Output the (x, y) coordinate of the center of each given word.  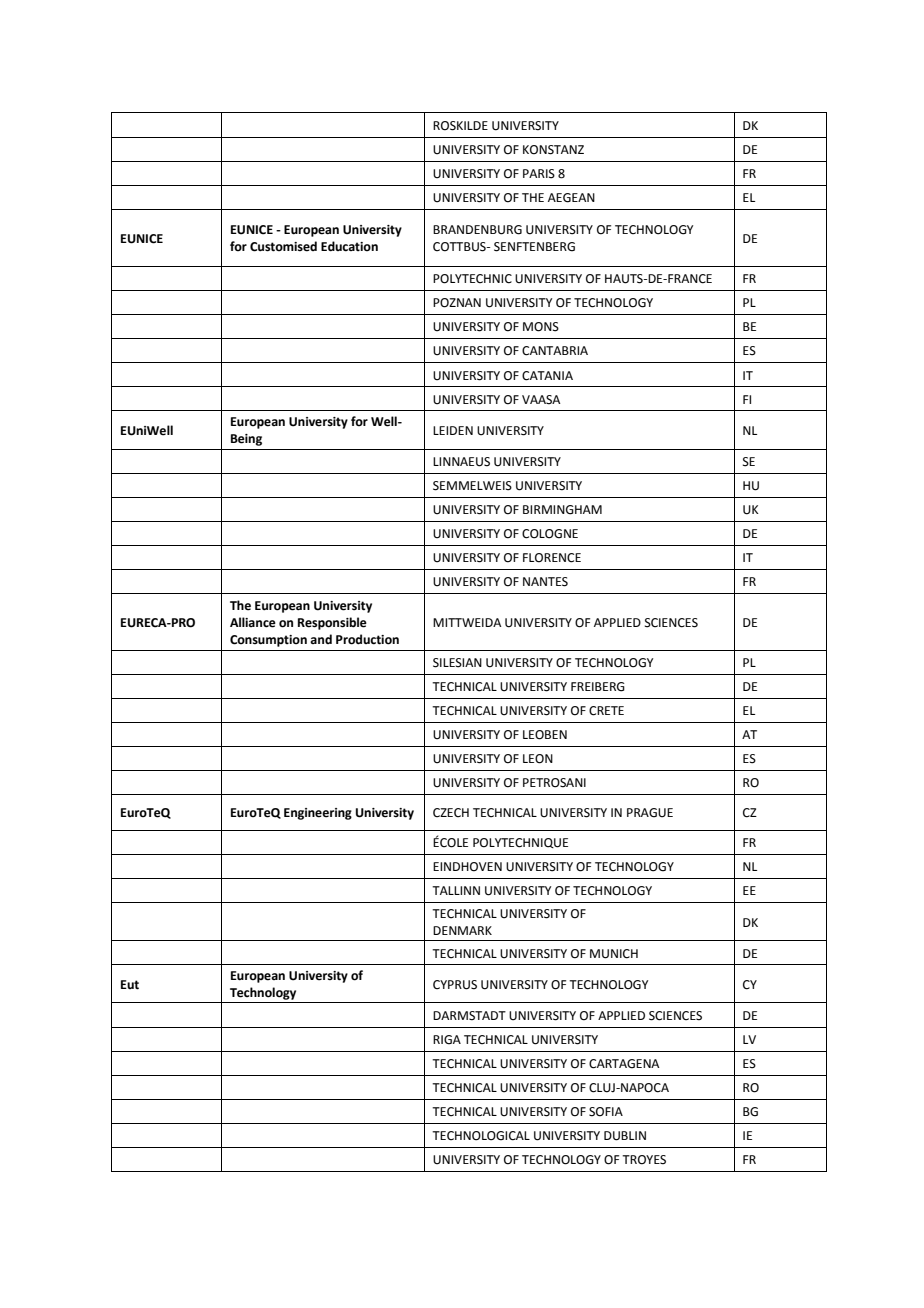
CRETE (606, 711)
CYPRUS (455, 985)
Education (349, 246)
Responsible (332, 623)
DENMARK (462, 930)
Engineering (318, 814)
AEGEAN (571, 198)
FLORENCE (552, 558)
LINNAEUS (461, 462)
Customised (283, 246)
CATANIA (547, 376)
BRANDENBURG (477, 230)
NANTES (545, 582)
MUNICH (614, 954)
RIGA (447, 1040)
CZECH (451, 813)
